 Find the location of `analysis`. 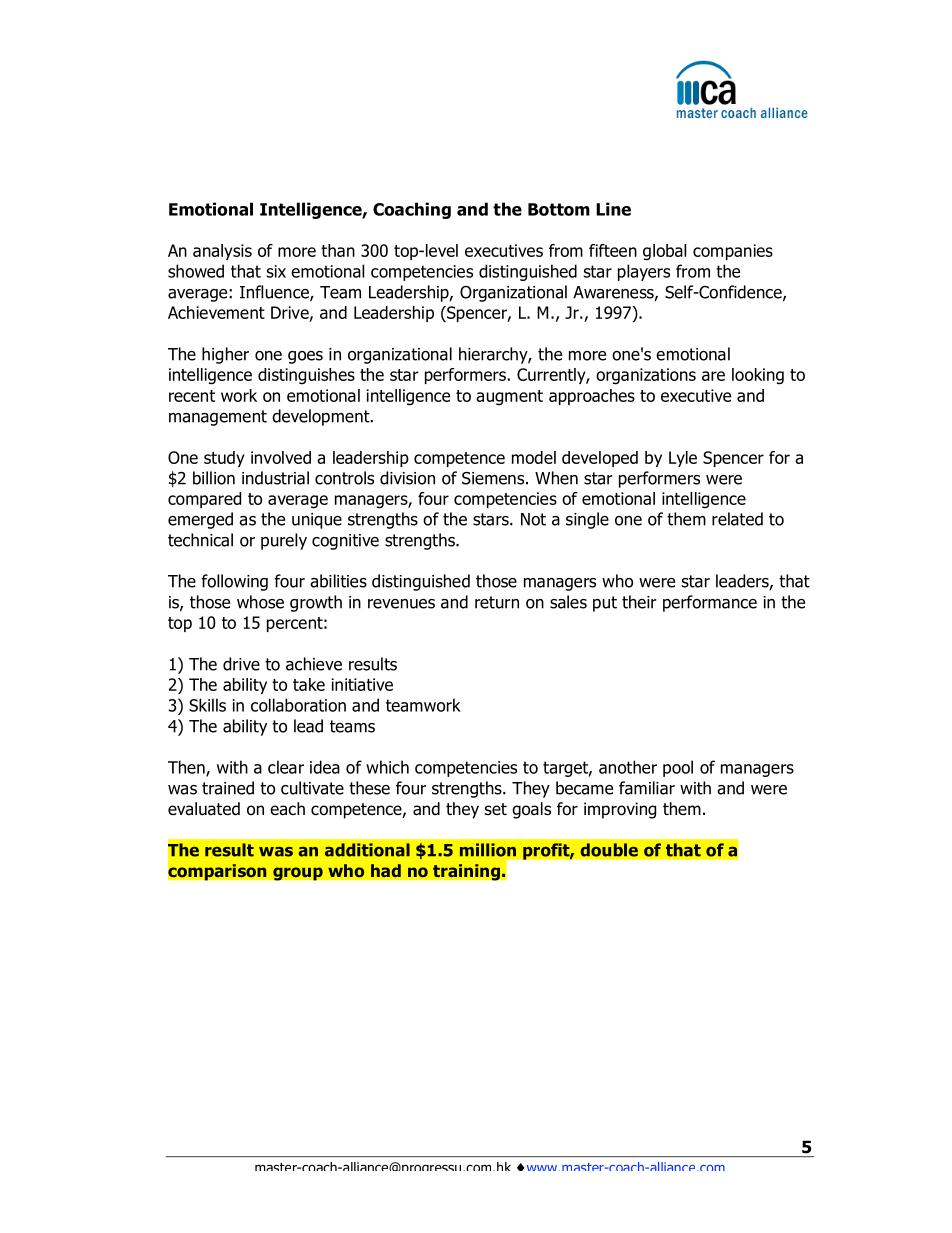

analysis is located at coordinates (222, 252).
